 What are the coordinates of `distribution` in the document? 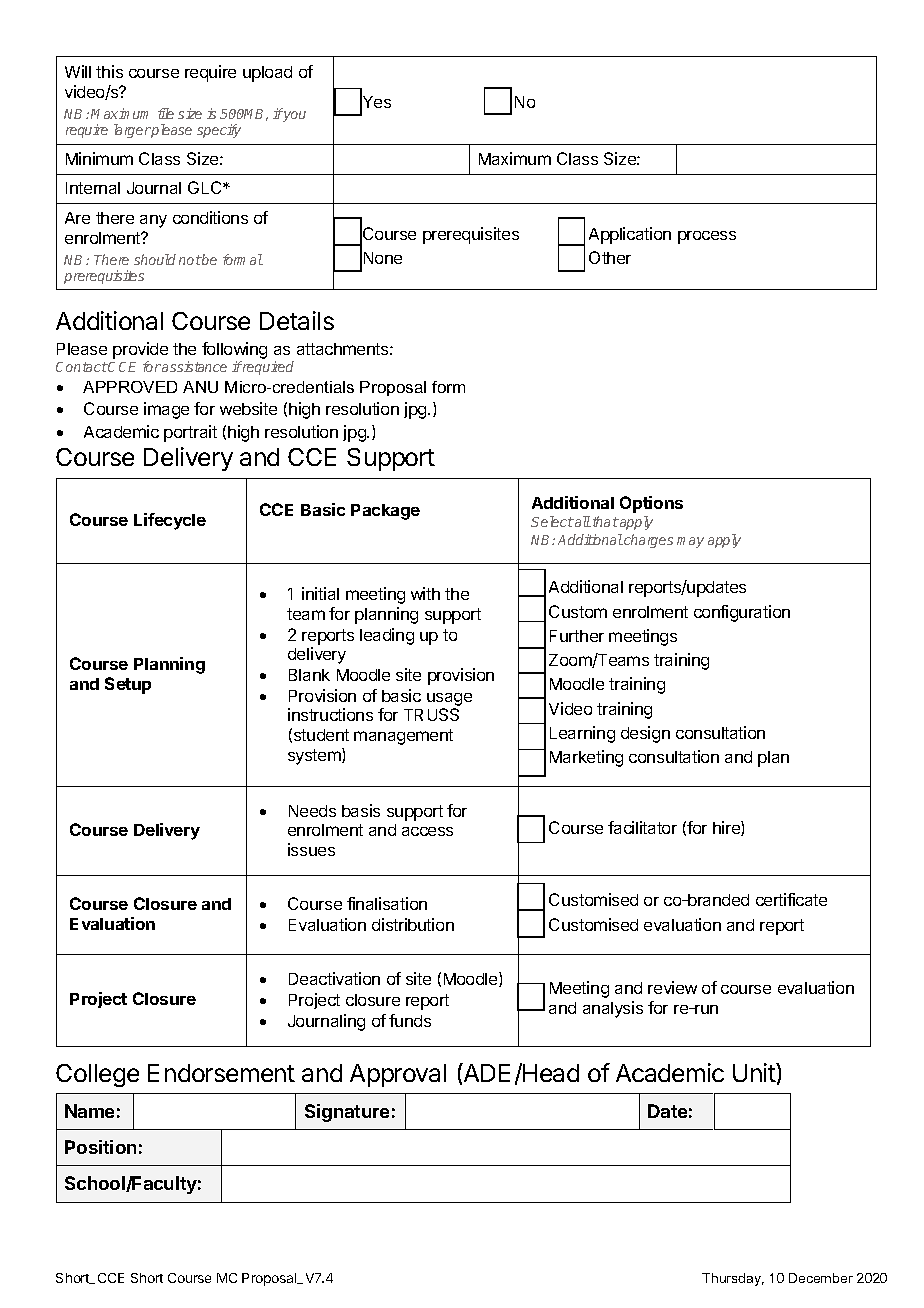 It's located at (413, 924).
